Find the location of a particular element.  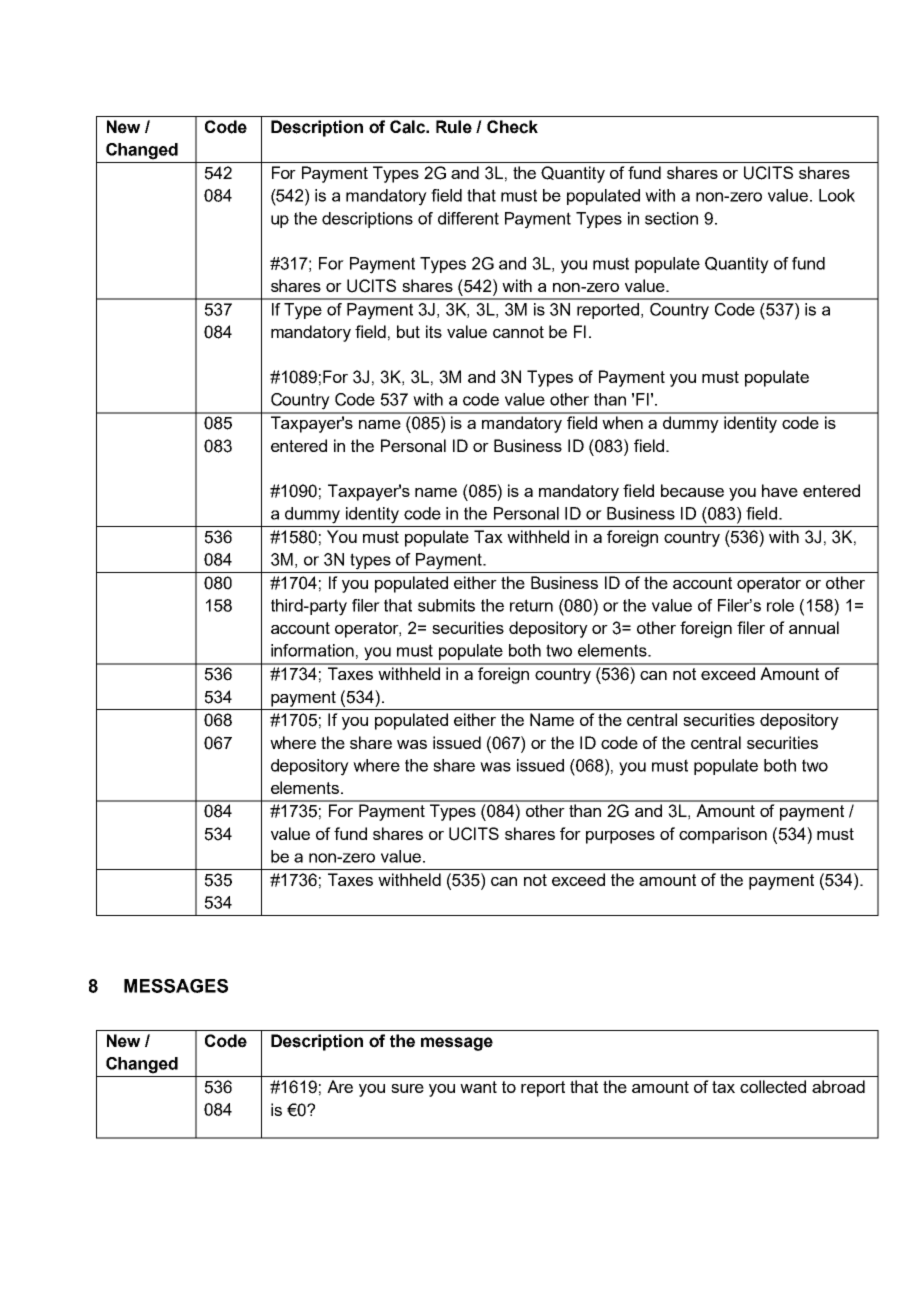

have is located at coordinates (780, 490).
